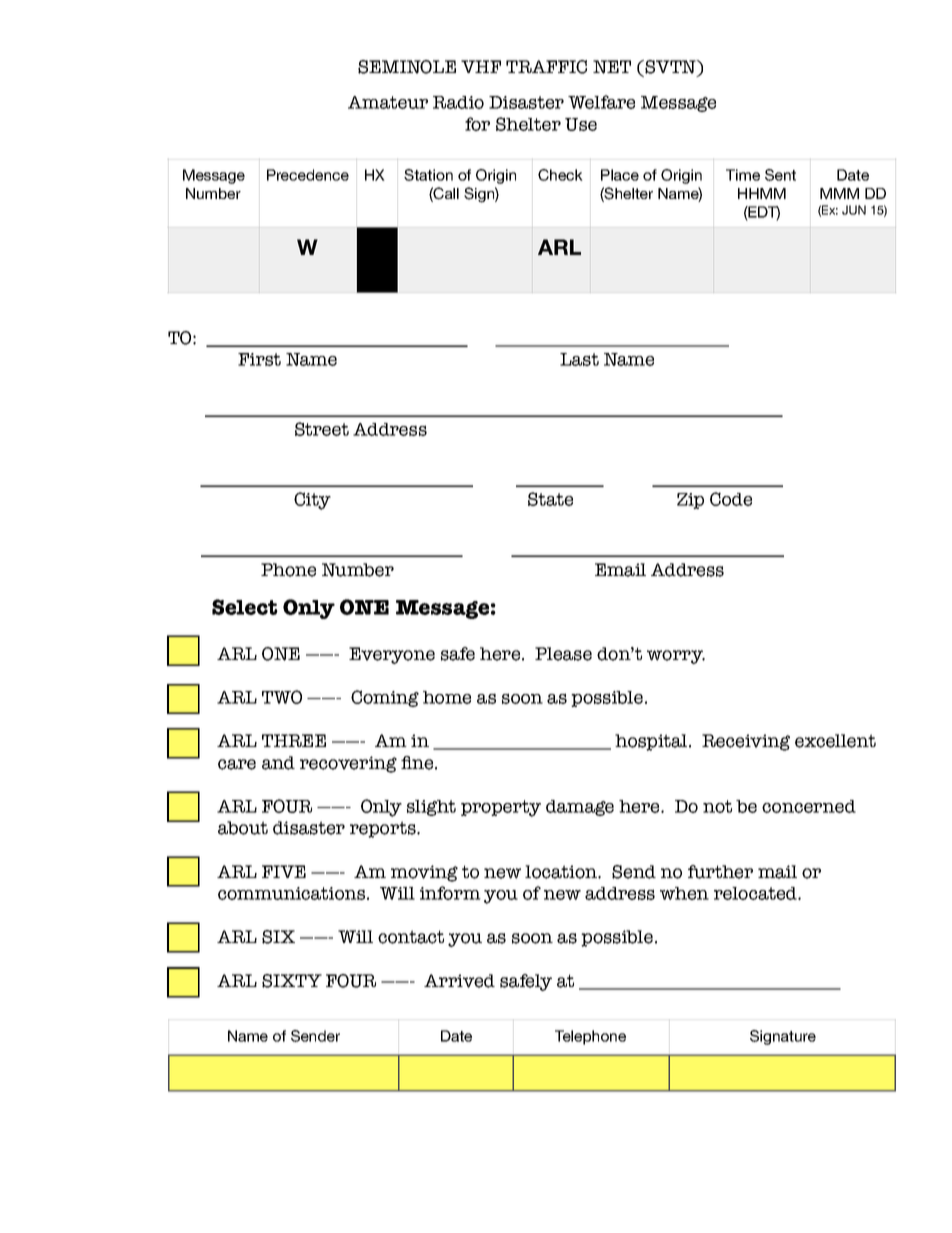  What do you see at coordinates (546, 67) in the screenshot?
I see `TRAFFIC` at bounding box center [546, 67].
